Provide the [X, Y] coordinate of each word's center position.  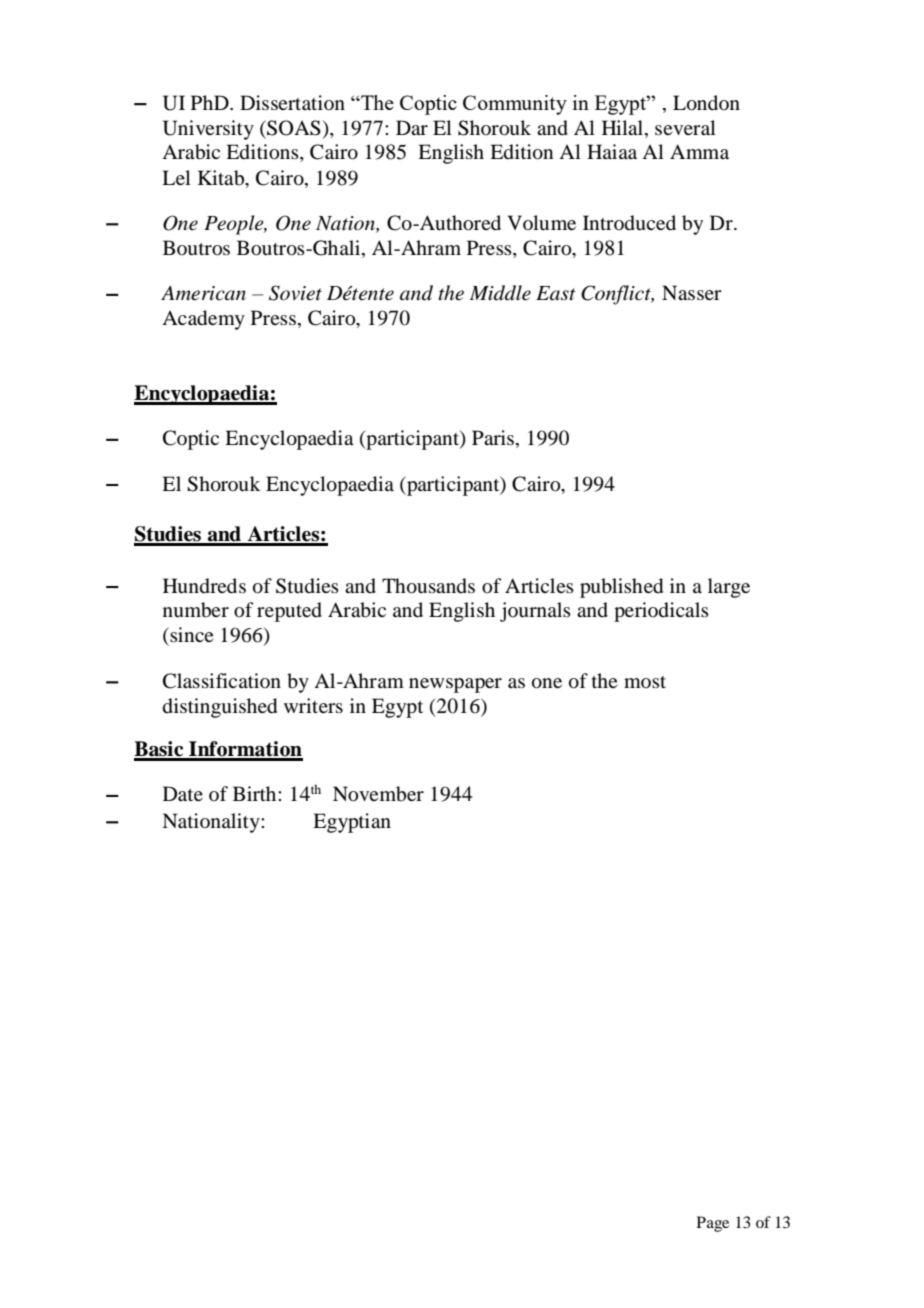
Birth [256, 793]
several [685, 127]
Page [713, 1224]
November [378, 794]
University [208, 130]
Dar [412, 127]
